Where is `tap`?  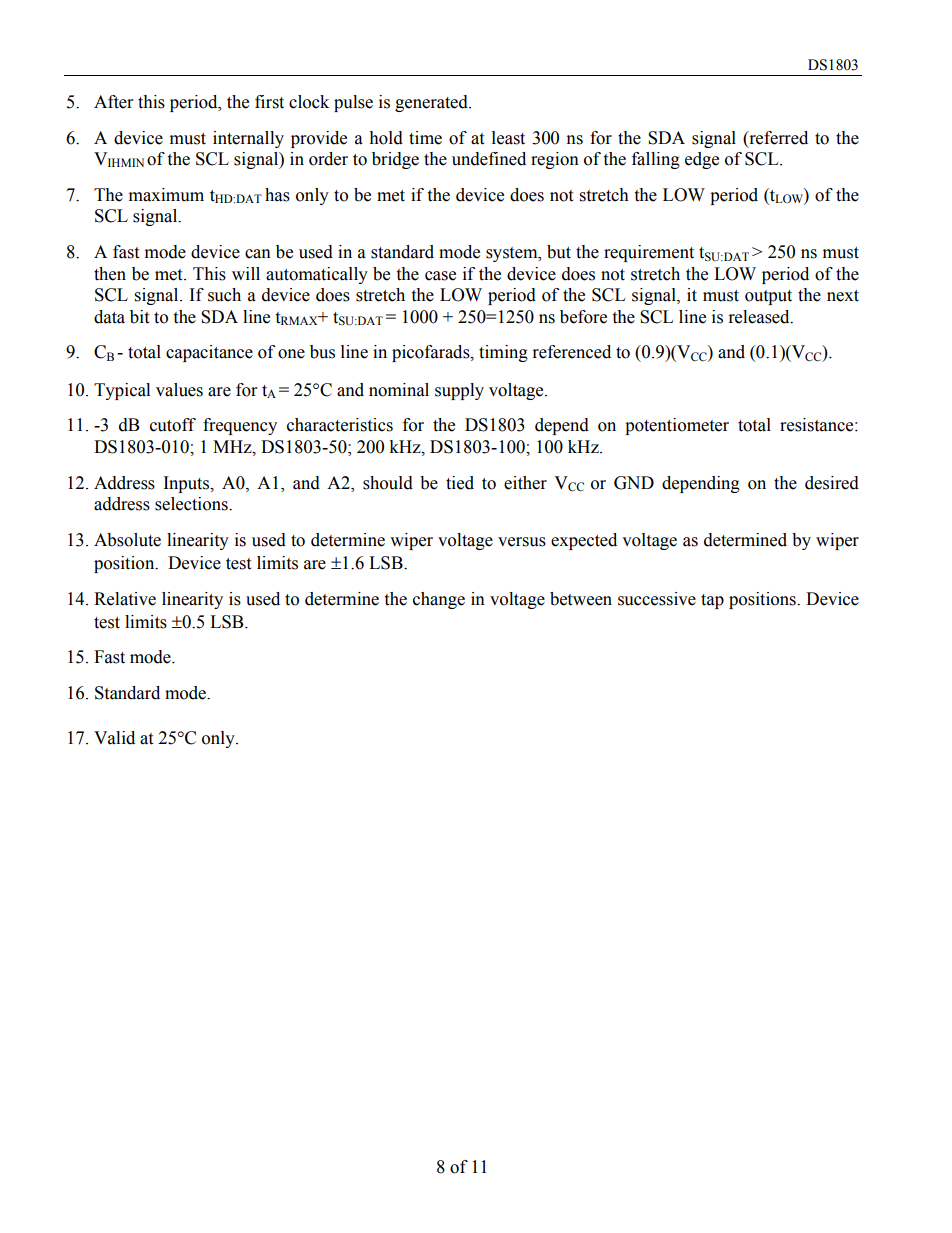 tap is located at coordinates (712, 601).
